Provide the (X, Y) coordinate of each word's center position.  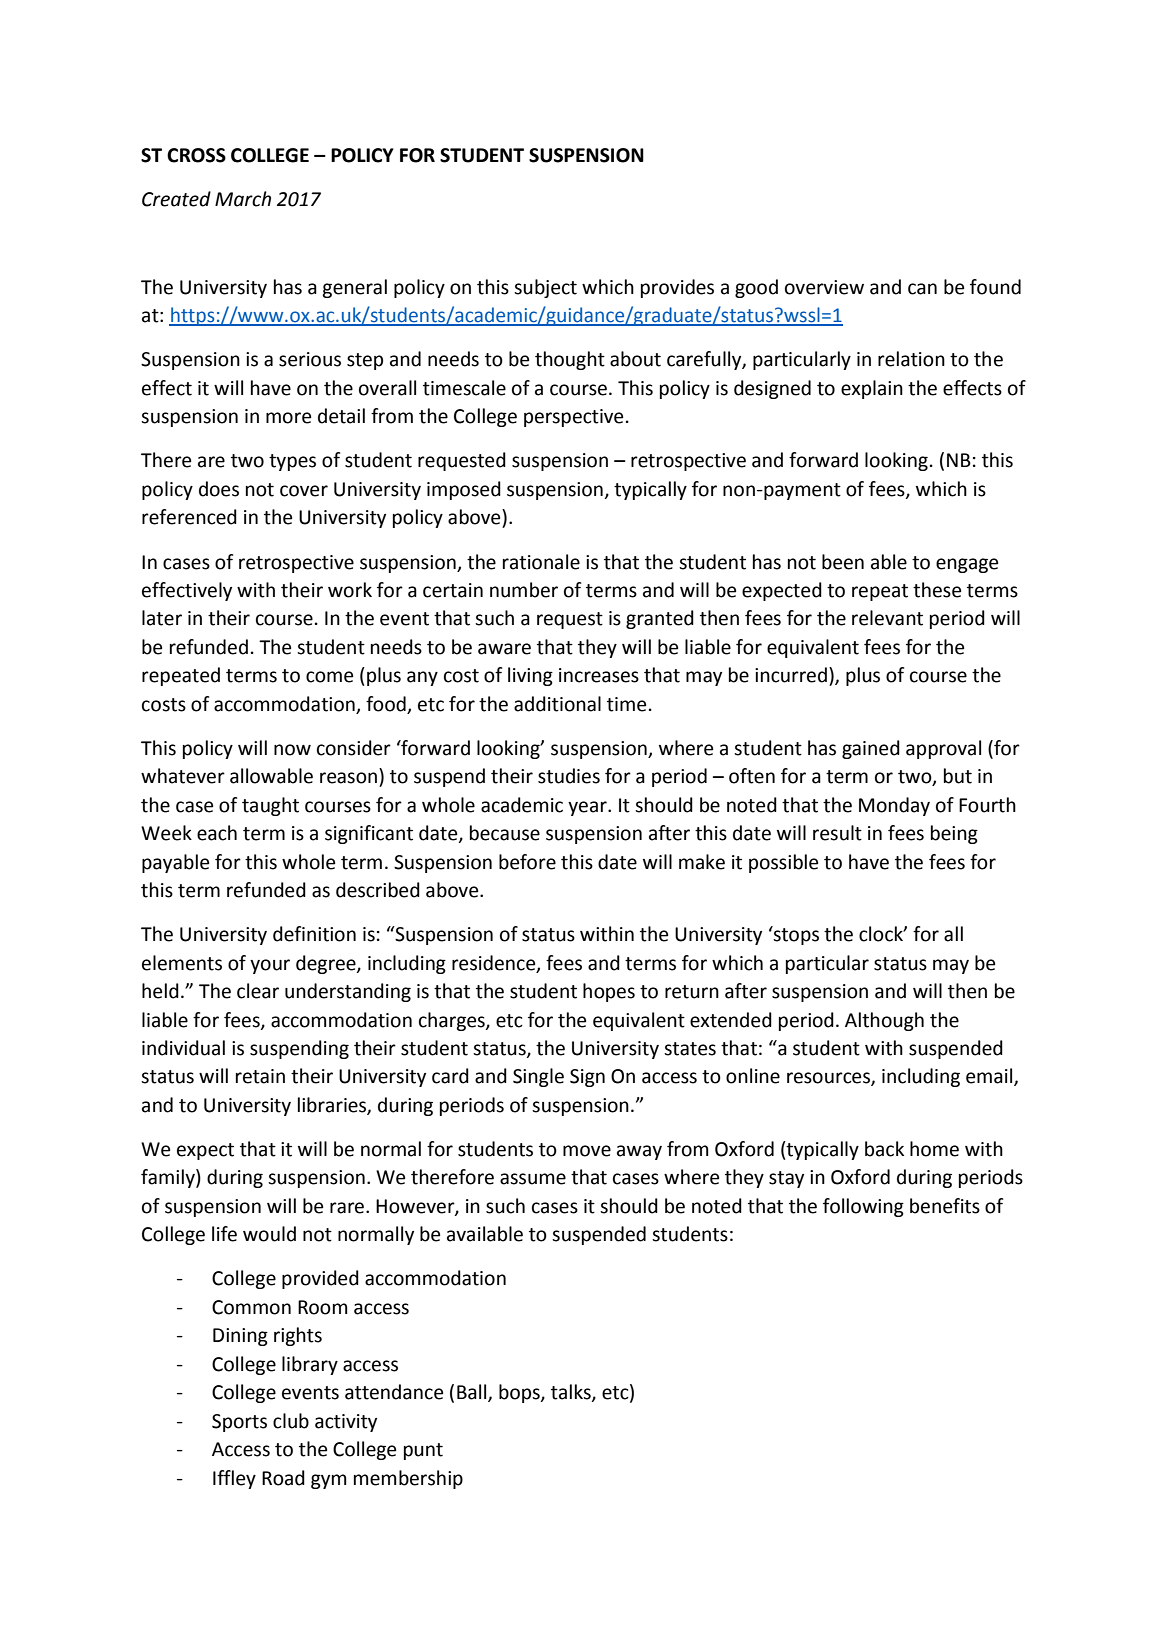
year (588, 808)
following (863, 1207)
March (243, 199)
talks (572, 1393)
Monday (894, 806)
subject (545, 288)
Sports (239, 1423)
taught (270, 806)
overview (824, 287)
